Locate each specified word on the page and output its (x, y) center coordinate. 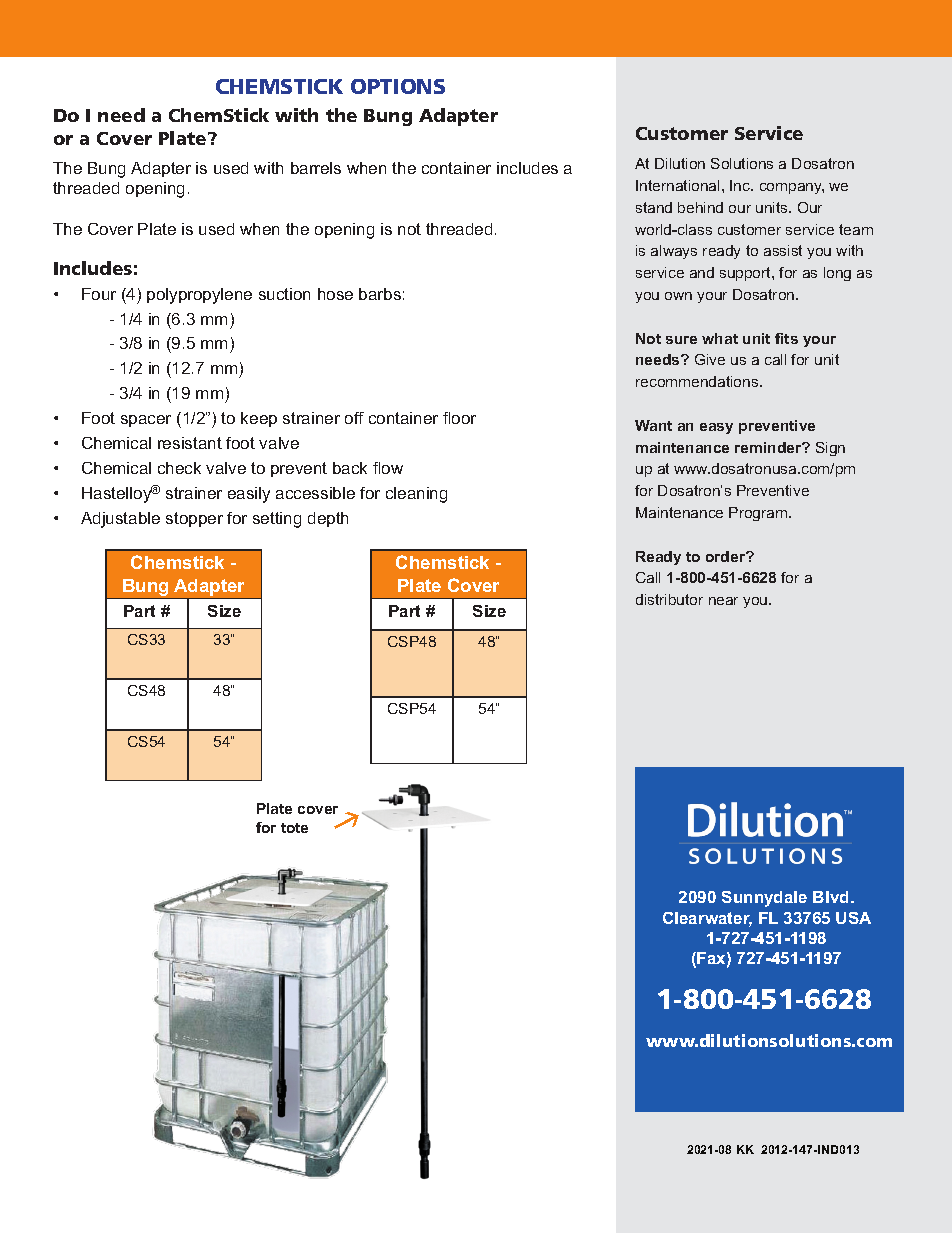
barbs (380, 294)
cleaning (416, 495)
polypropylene (199, 296)
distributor (669, 599)
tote (294, 828)
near (723, 601)
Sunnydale (764, 899)
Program (759, 514)
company (792, 188)
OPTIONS (398, 86)
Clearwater (707, 919)
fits (786, 338)
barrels (316, 168)
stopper (194, 519)
